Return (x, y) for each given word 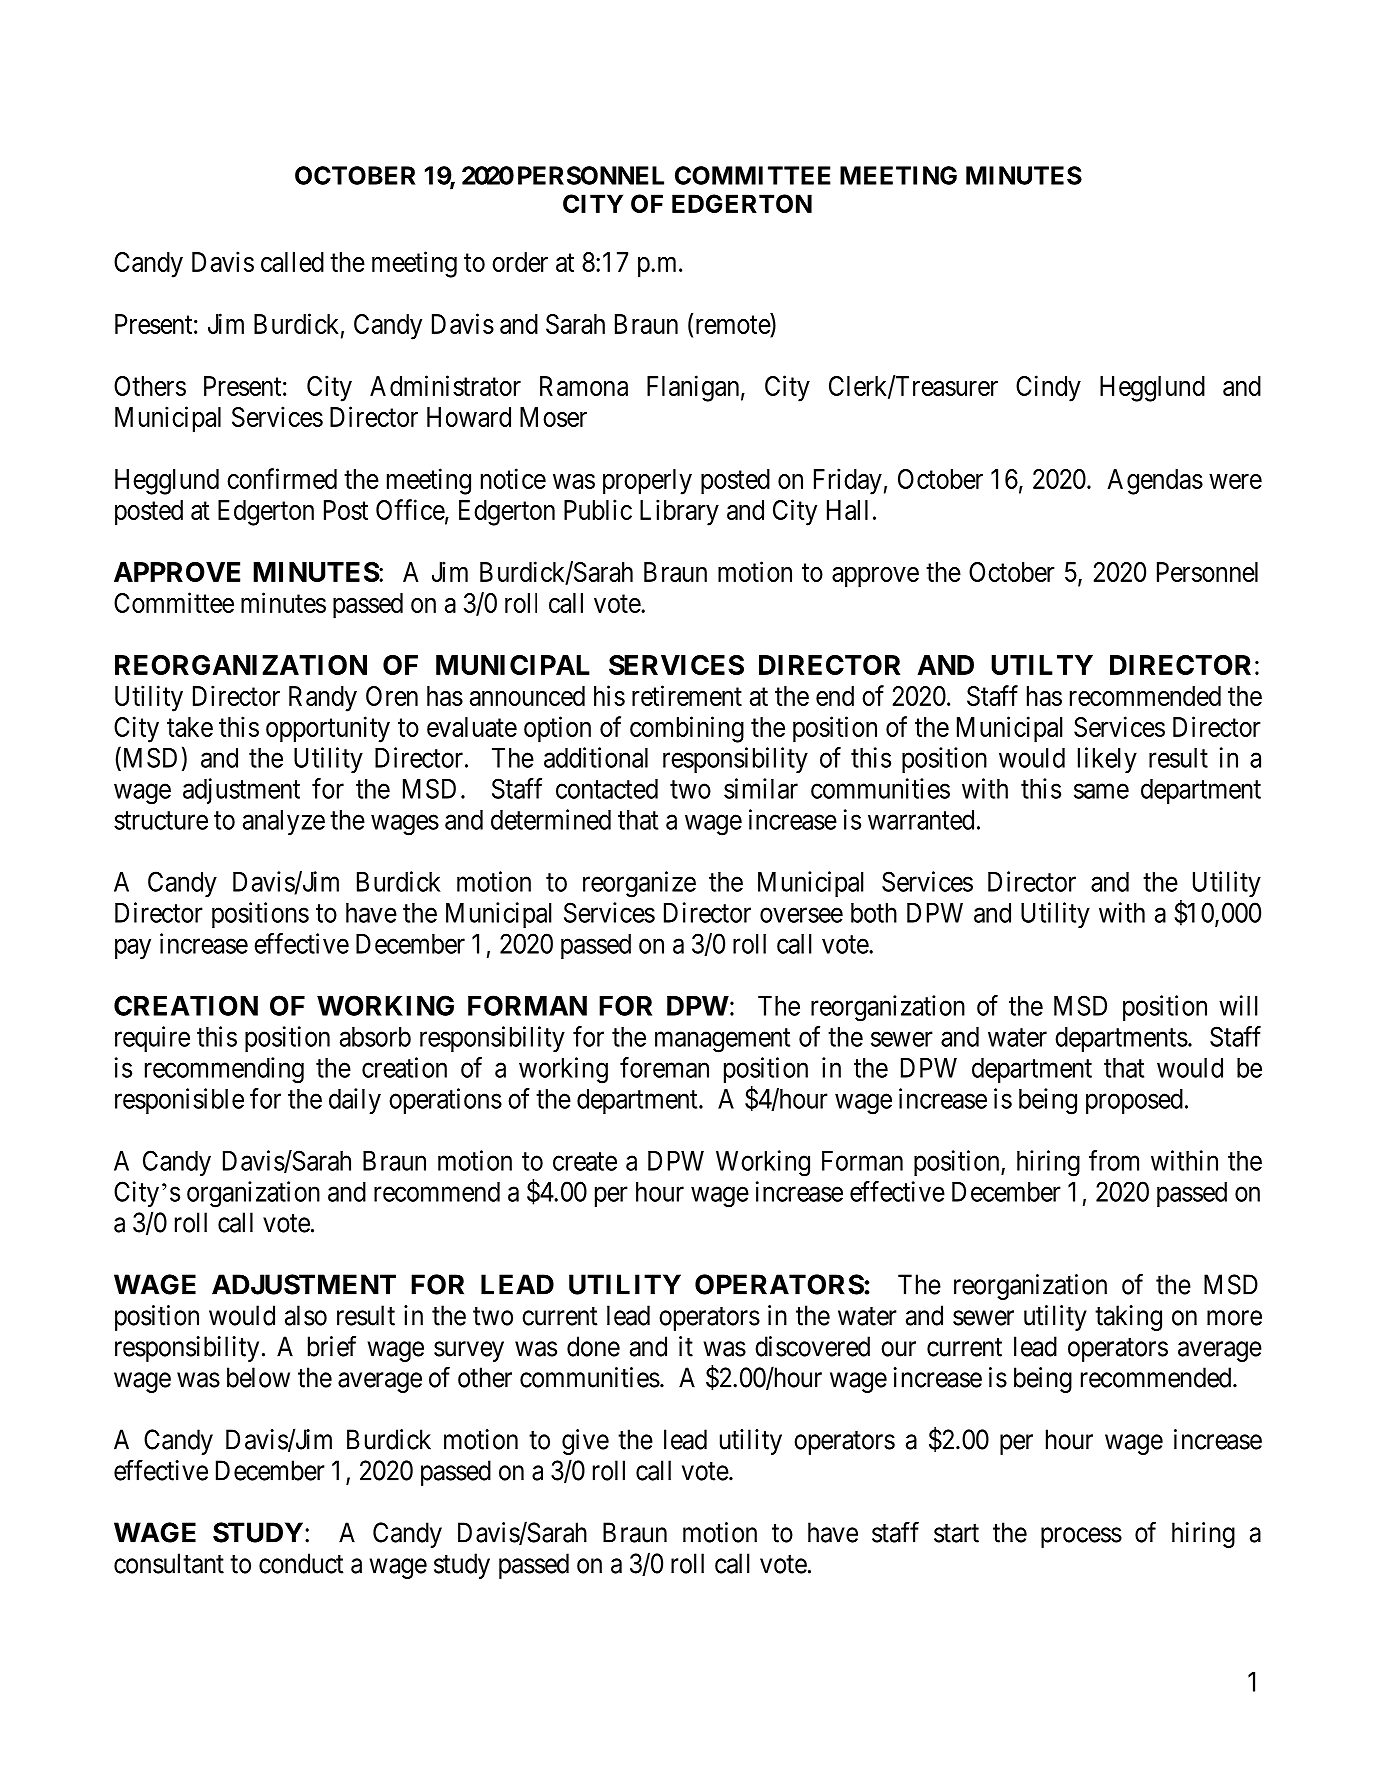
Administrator (445, 385)
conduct (301, 1563)
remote (731, 326)
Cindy (1048, 388)
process (1081, 1537)
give (585, 1442)
